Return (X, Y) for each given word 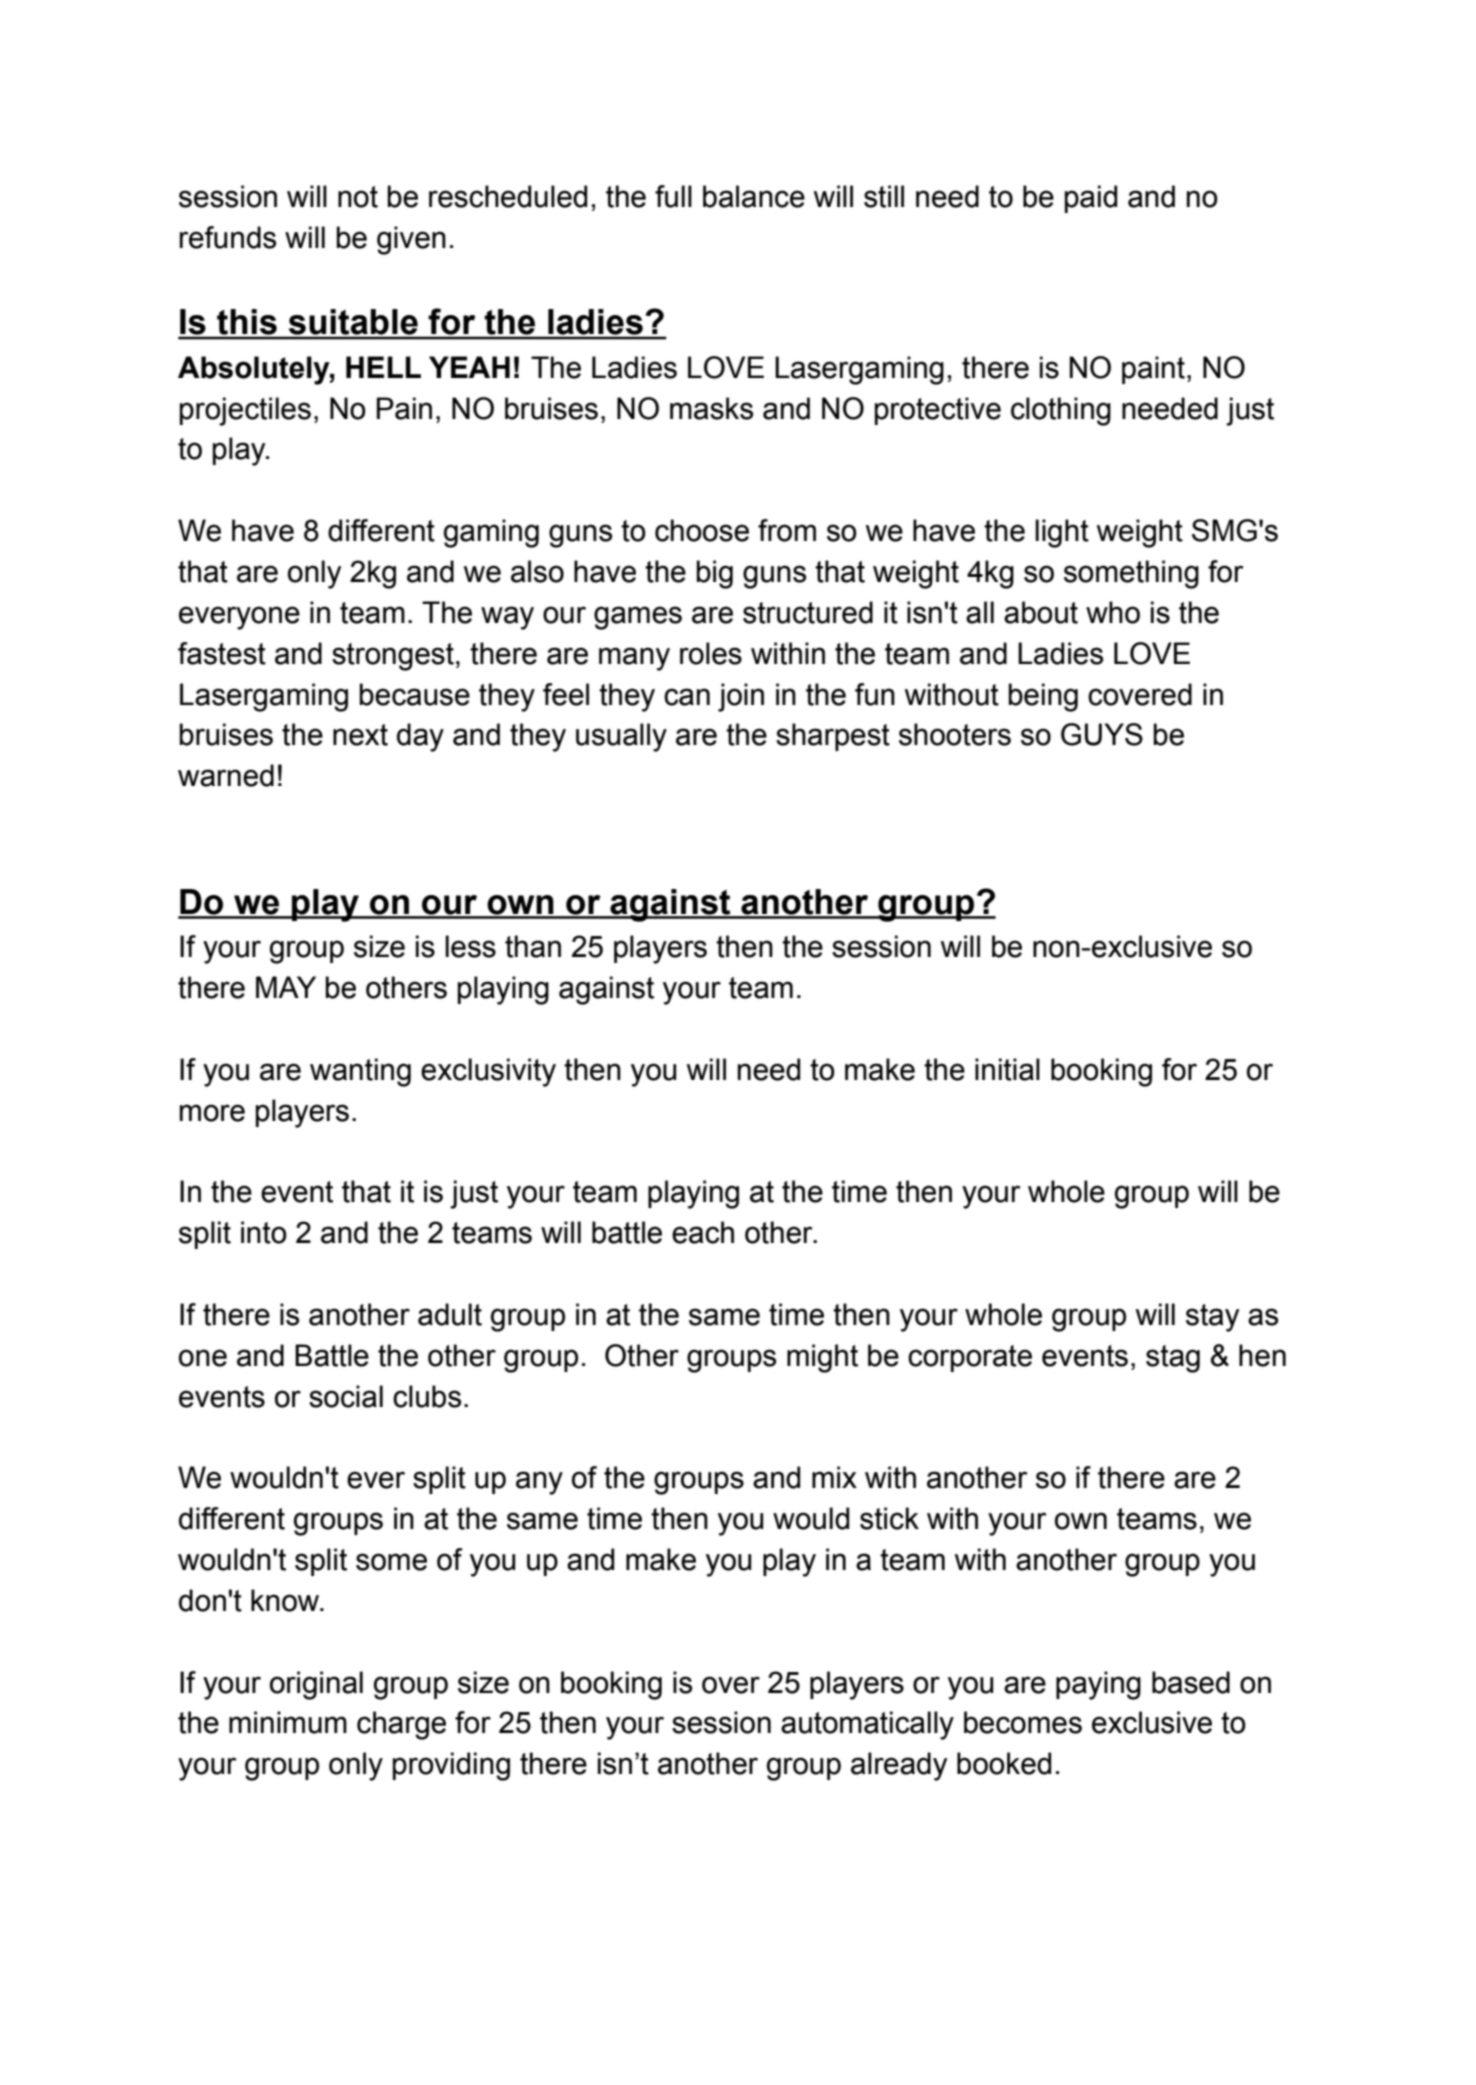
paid (1091, 199)
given (411, 240)
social (346, 1396)
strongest (393, 657)
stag (1173, 1359)
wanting (360, 1072)
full (673, 196)
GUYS (1102, 734)
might (822, 1358)
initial (1007, 1069)
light (1062, 533)
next (360, 735)
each (703, 1232)
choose (702, 530)
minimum (288, 1722)
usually (621, 737)
